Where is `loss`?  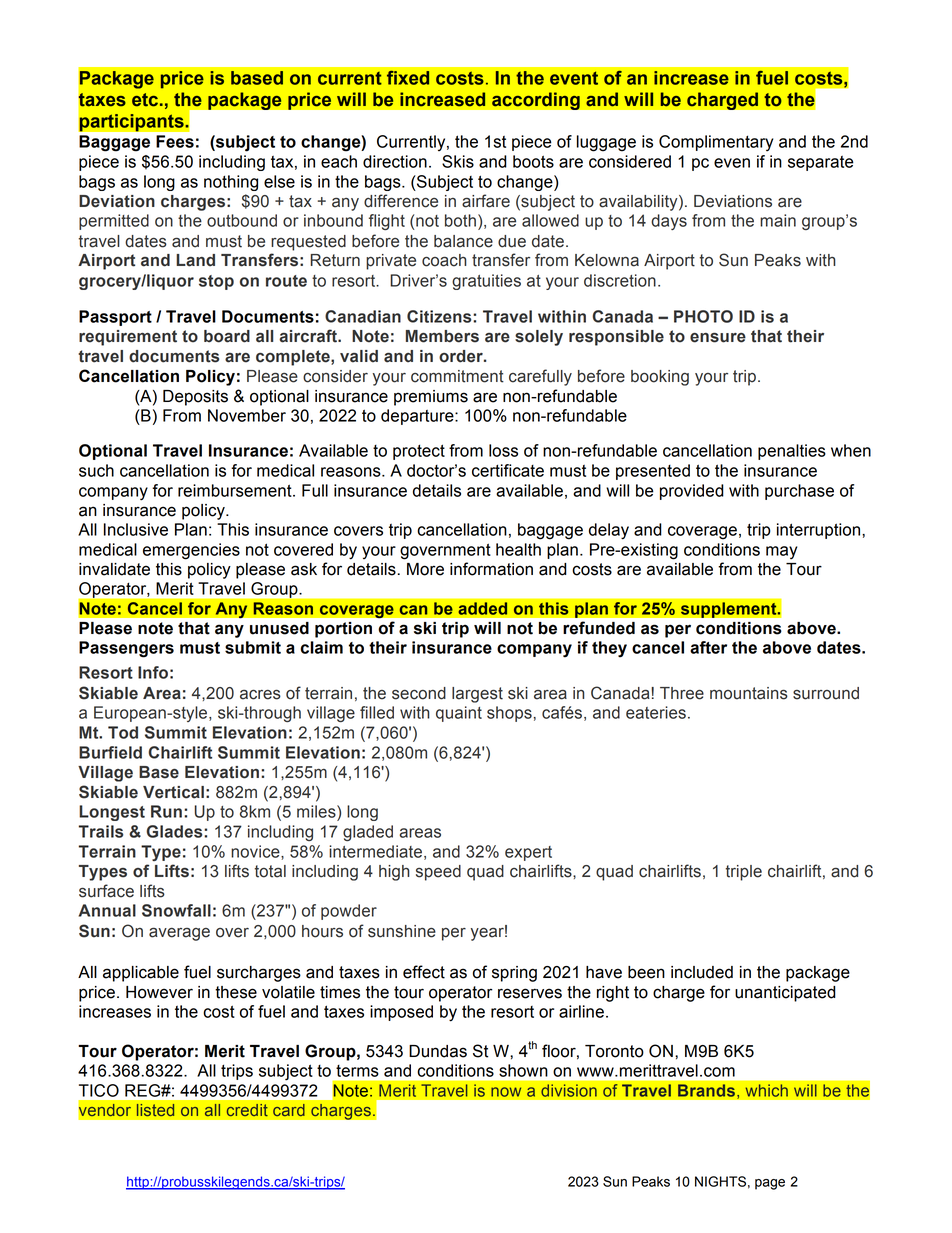
loss is located at coordinates (503, 450).
